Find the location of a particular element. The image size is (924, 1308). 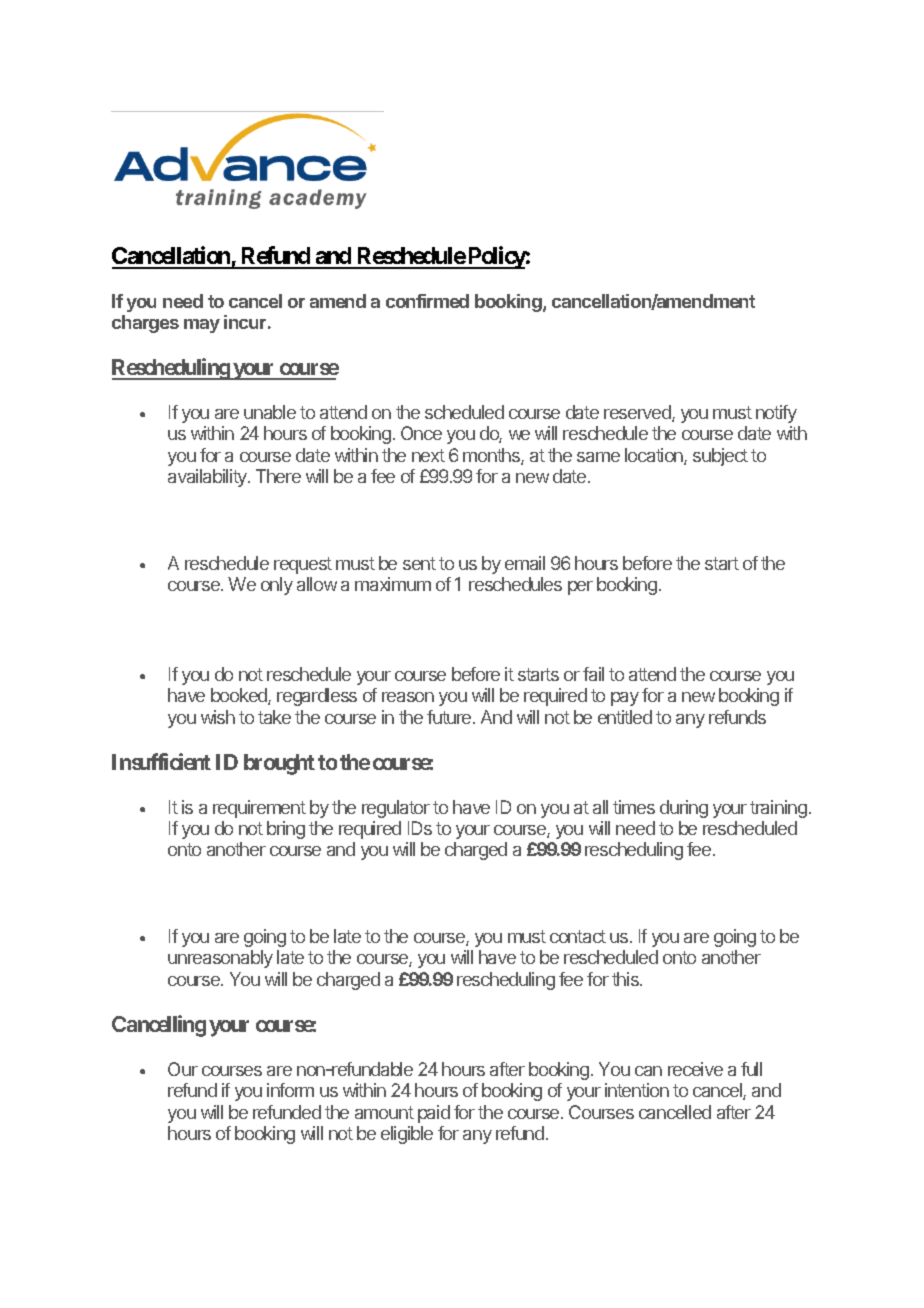

confirmed is located at coordinates (427, 301).
